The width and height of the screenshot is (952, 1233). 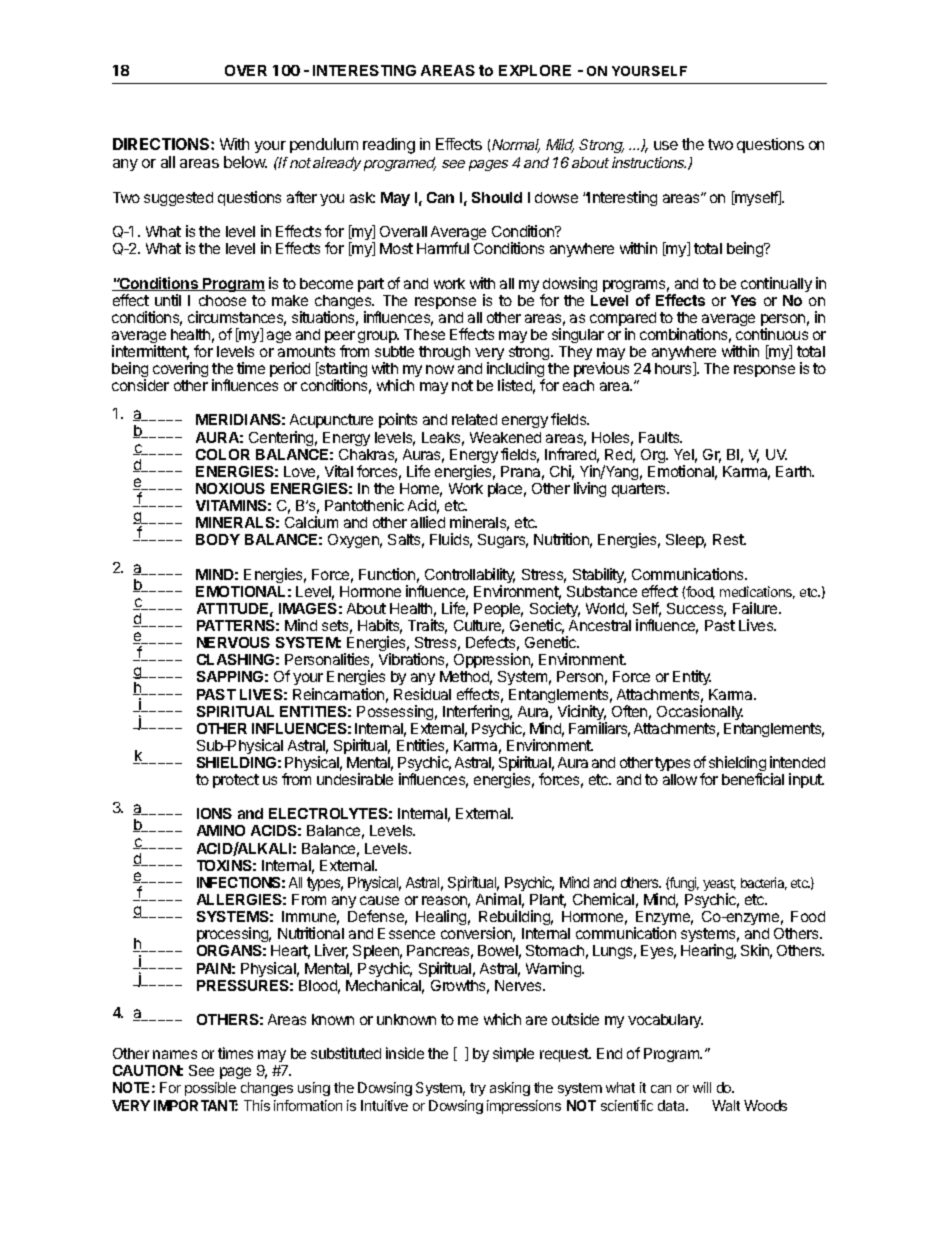 I want to click on EXPLORE, so click(x=535, y=70).
